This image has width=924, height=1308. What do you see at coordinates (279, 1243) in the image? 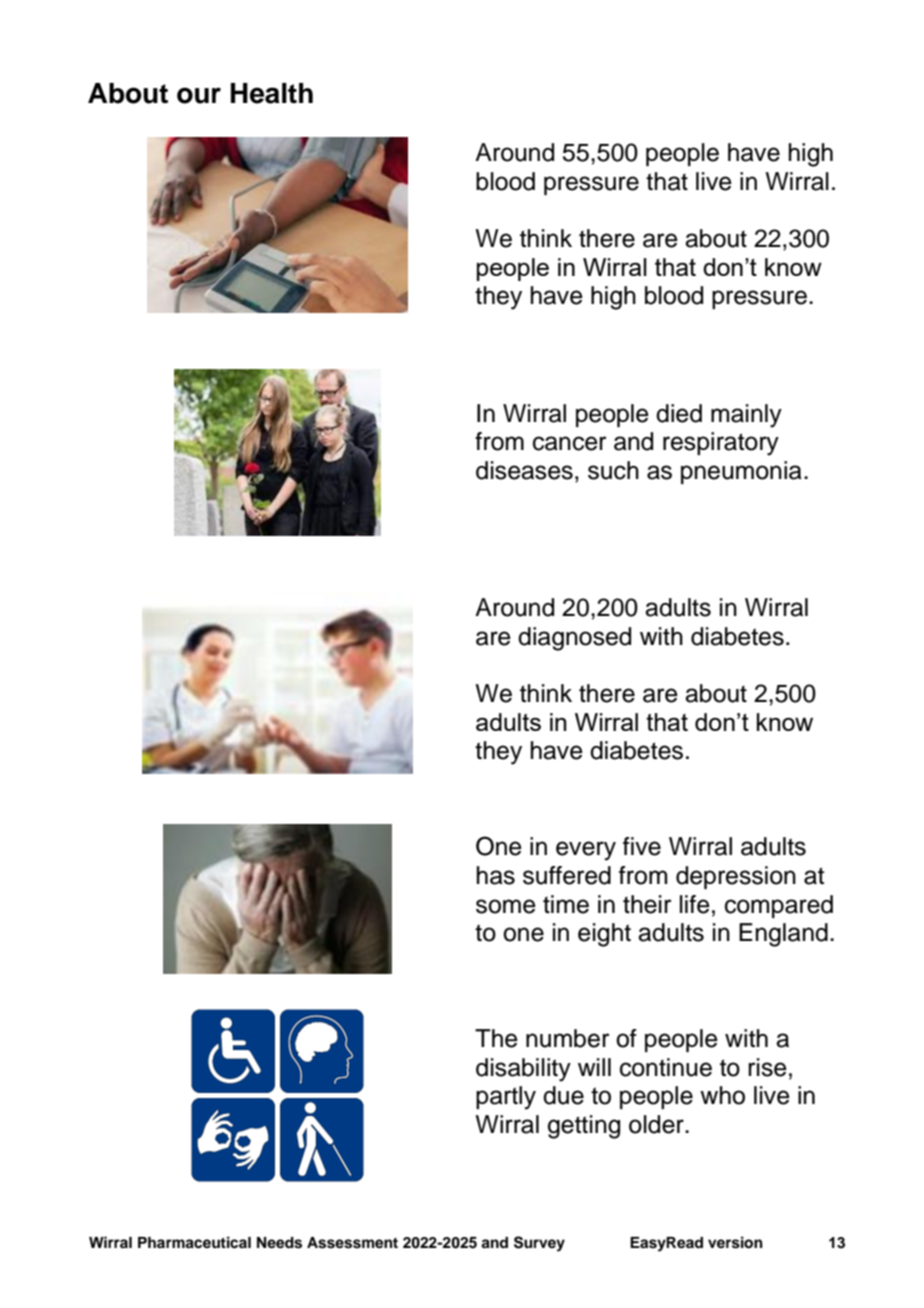
I see `Needs` at bounding box center [279, 1243].
